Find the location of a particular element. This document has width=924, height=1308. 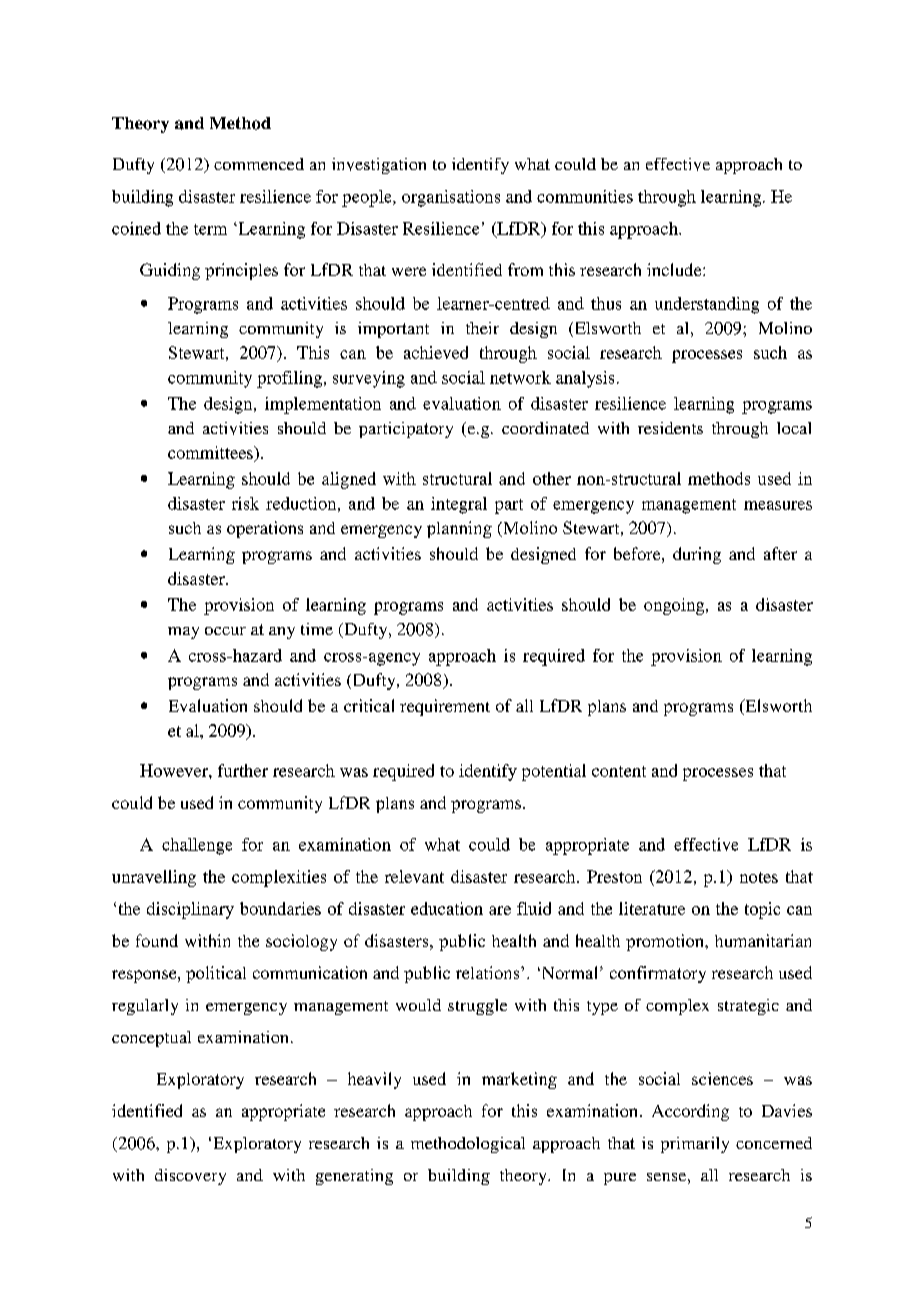

ongoing is located at coordinates (675, 606).
